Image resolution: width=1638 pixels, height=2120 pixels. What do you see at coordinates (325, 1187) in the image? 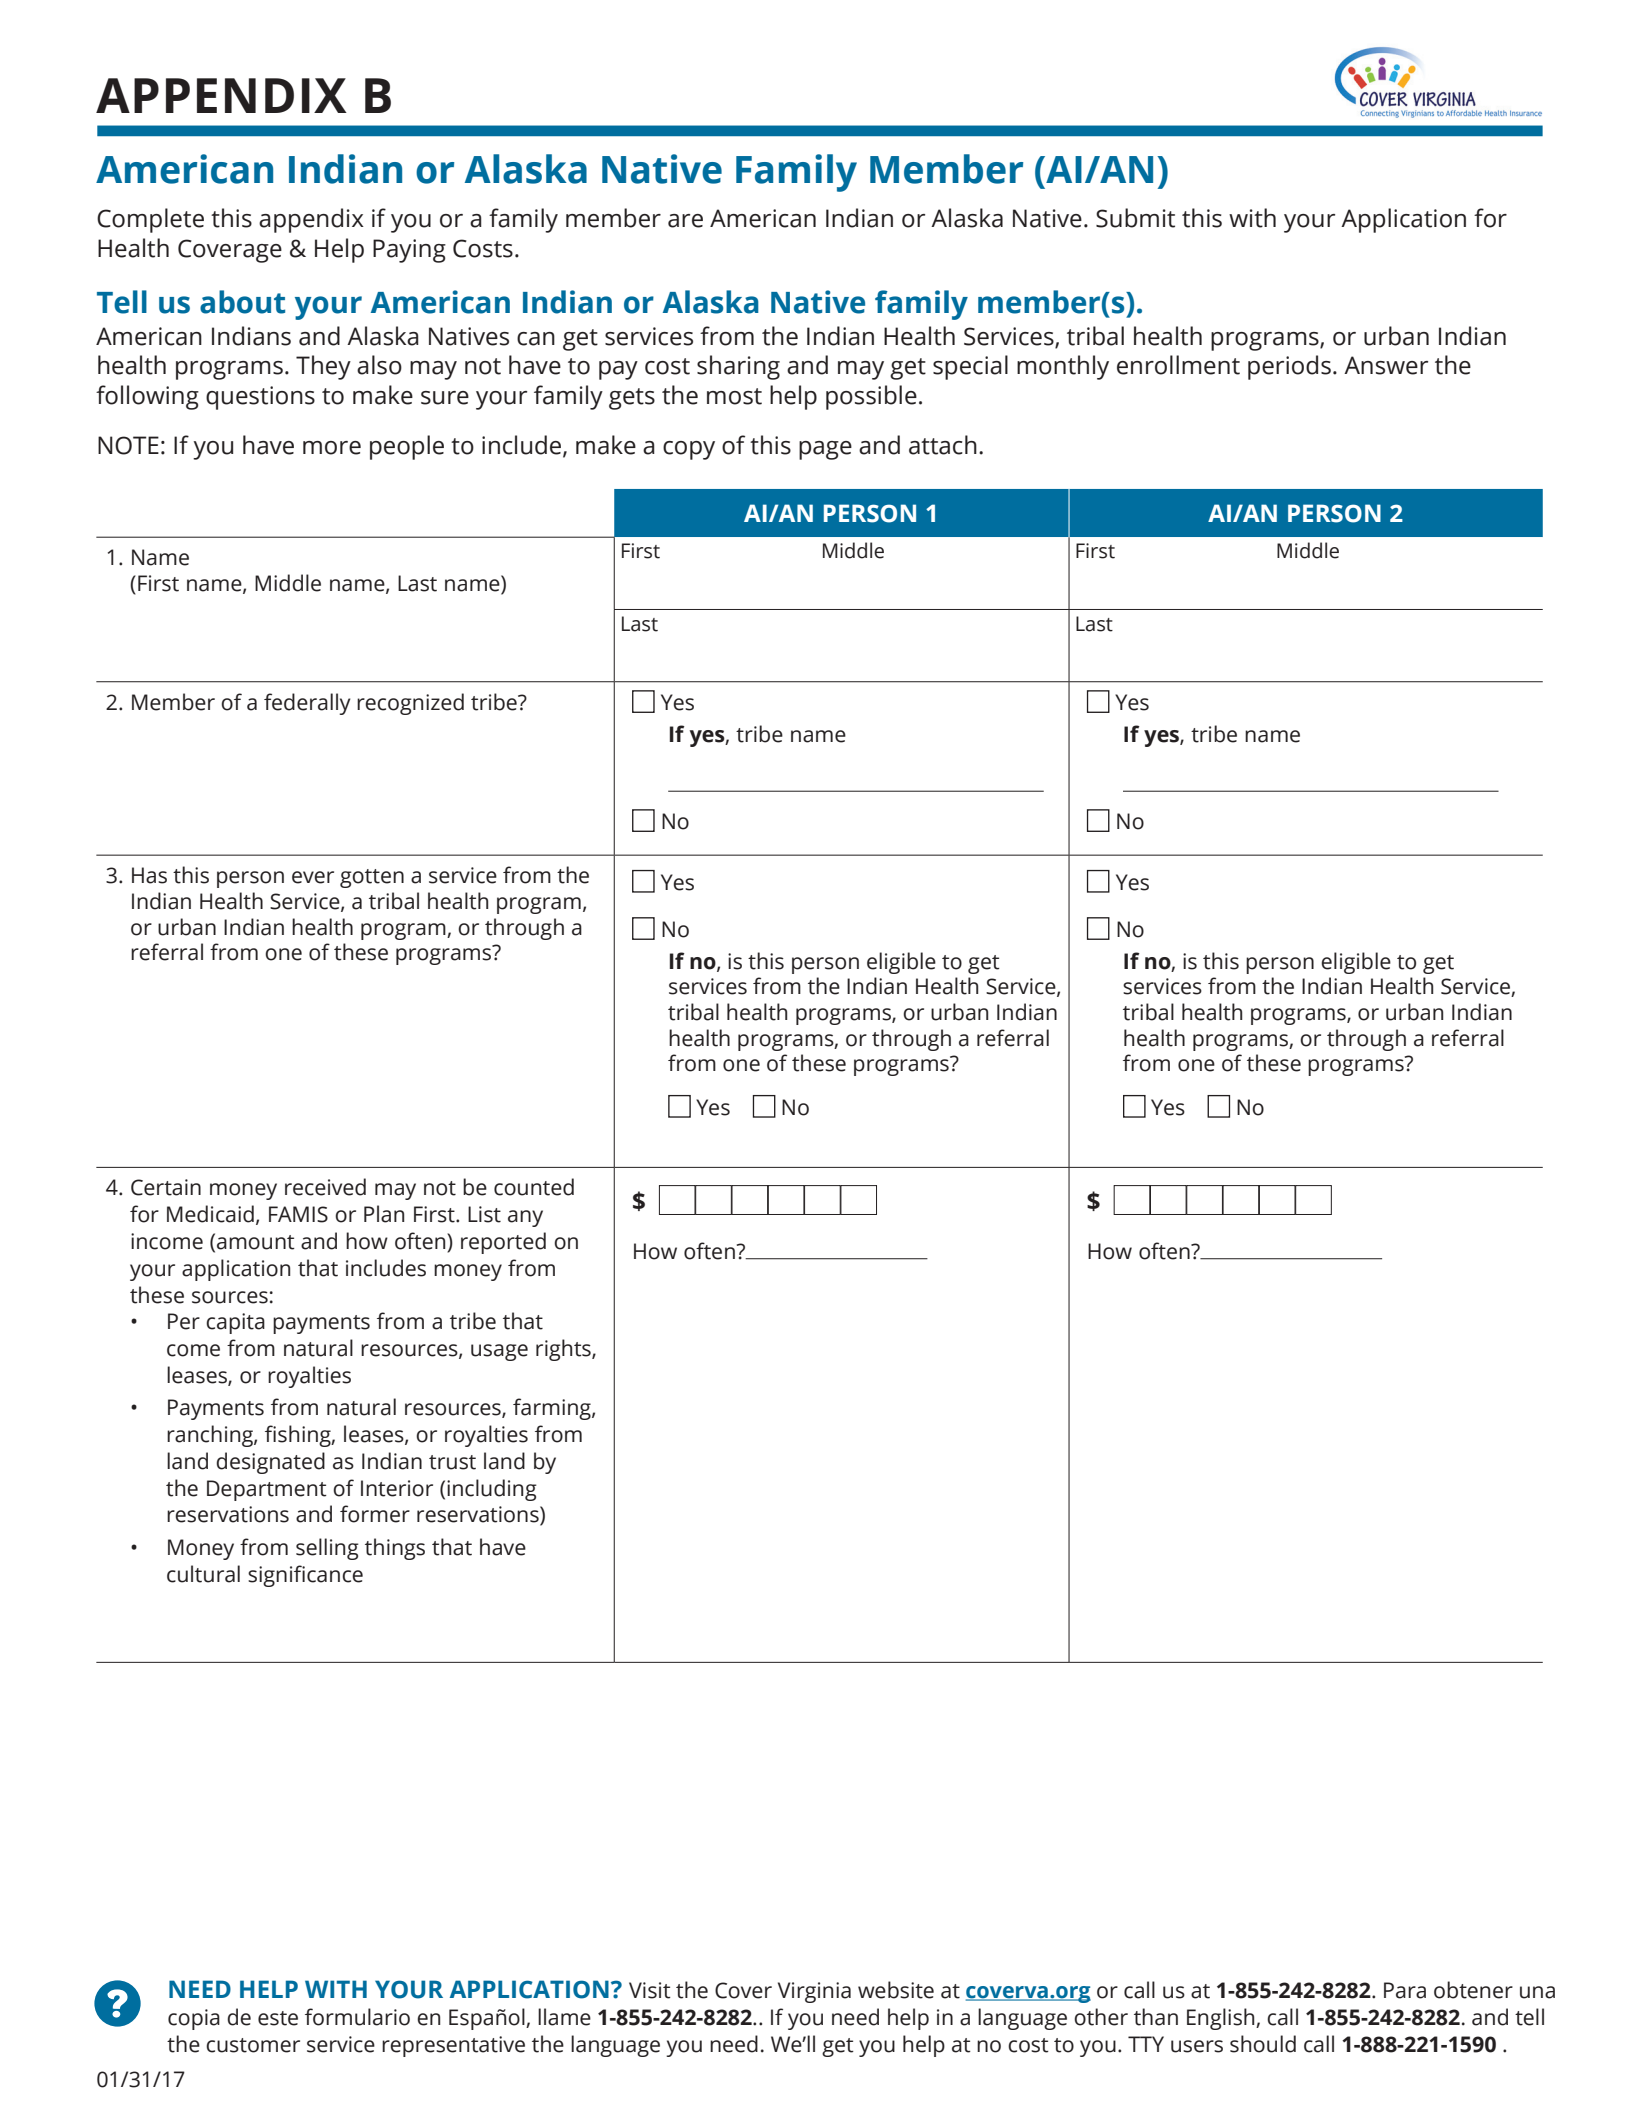
I see `received` at bounding box center [325, 1187].
